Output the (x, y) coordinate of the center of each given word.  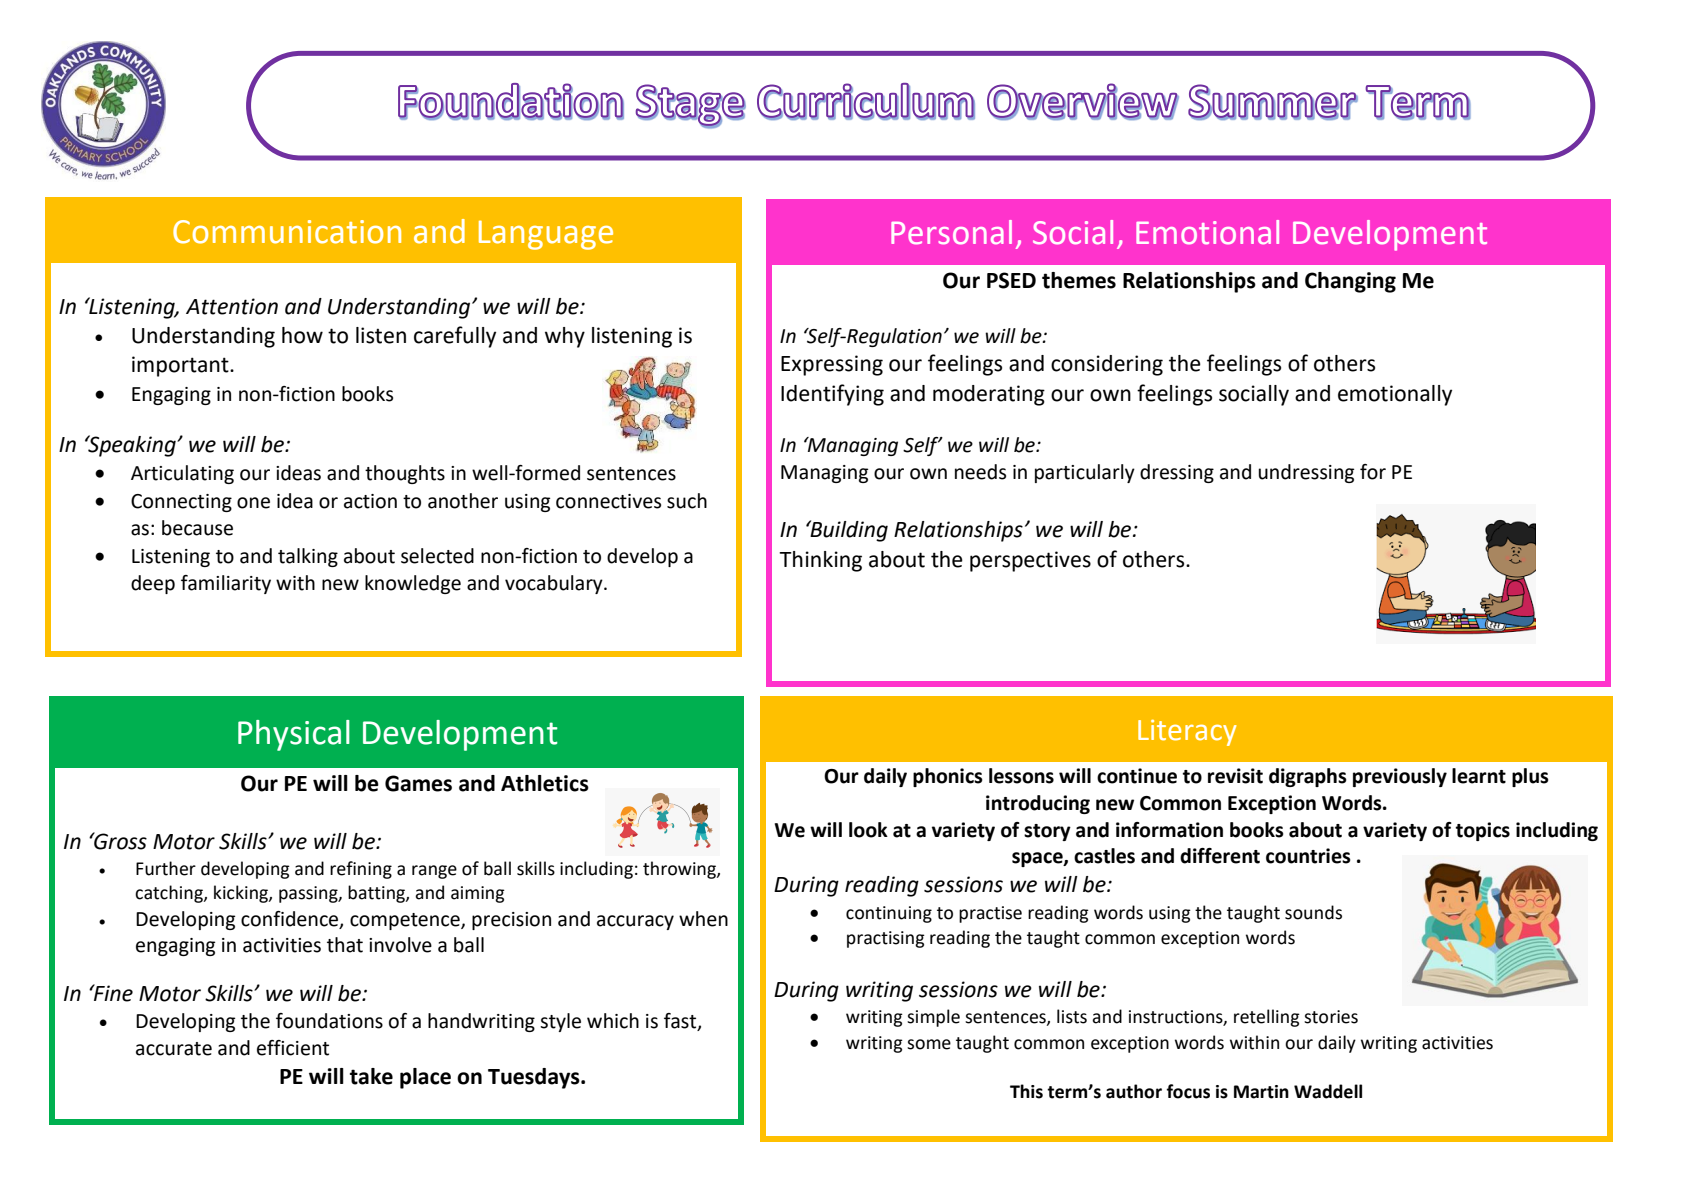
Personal (951, 232)
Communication (287, 232)
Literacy (1187, 733)
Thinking (820, 561)
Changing (1350, 282)
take (371, 1076)
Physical (294, 735)
